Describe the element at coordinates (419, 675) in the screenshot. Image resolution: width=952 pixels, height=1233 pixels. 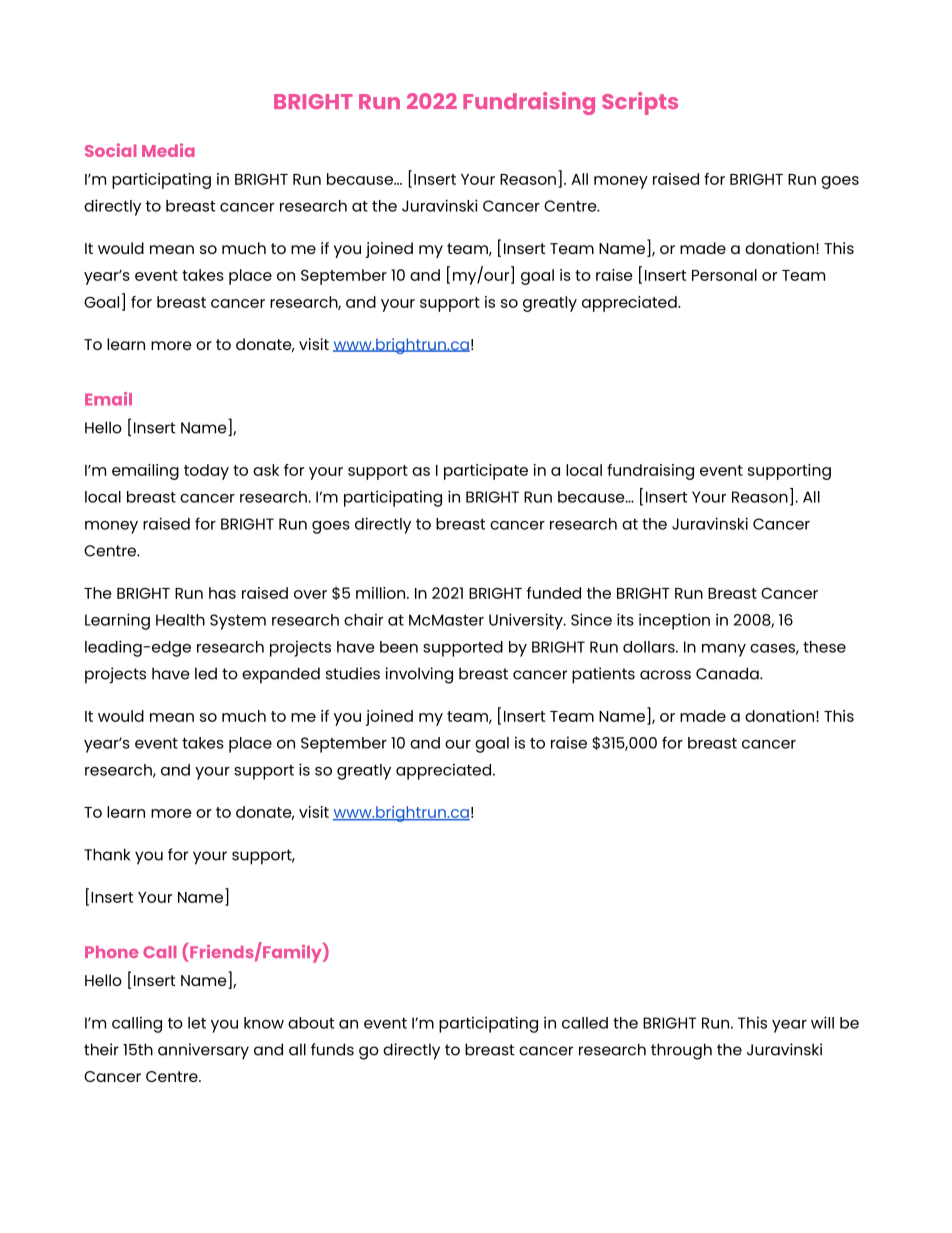
I see `involving` at that location.
